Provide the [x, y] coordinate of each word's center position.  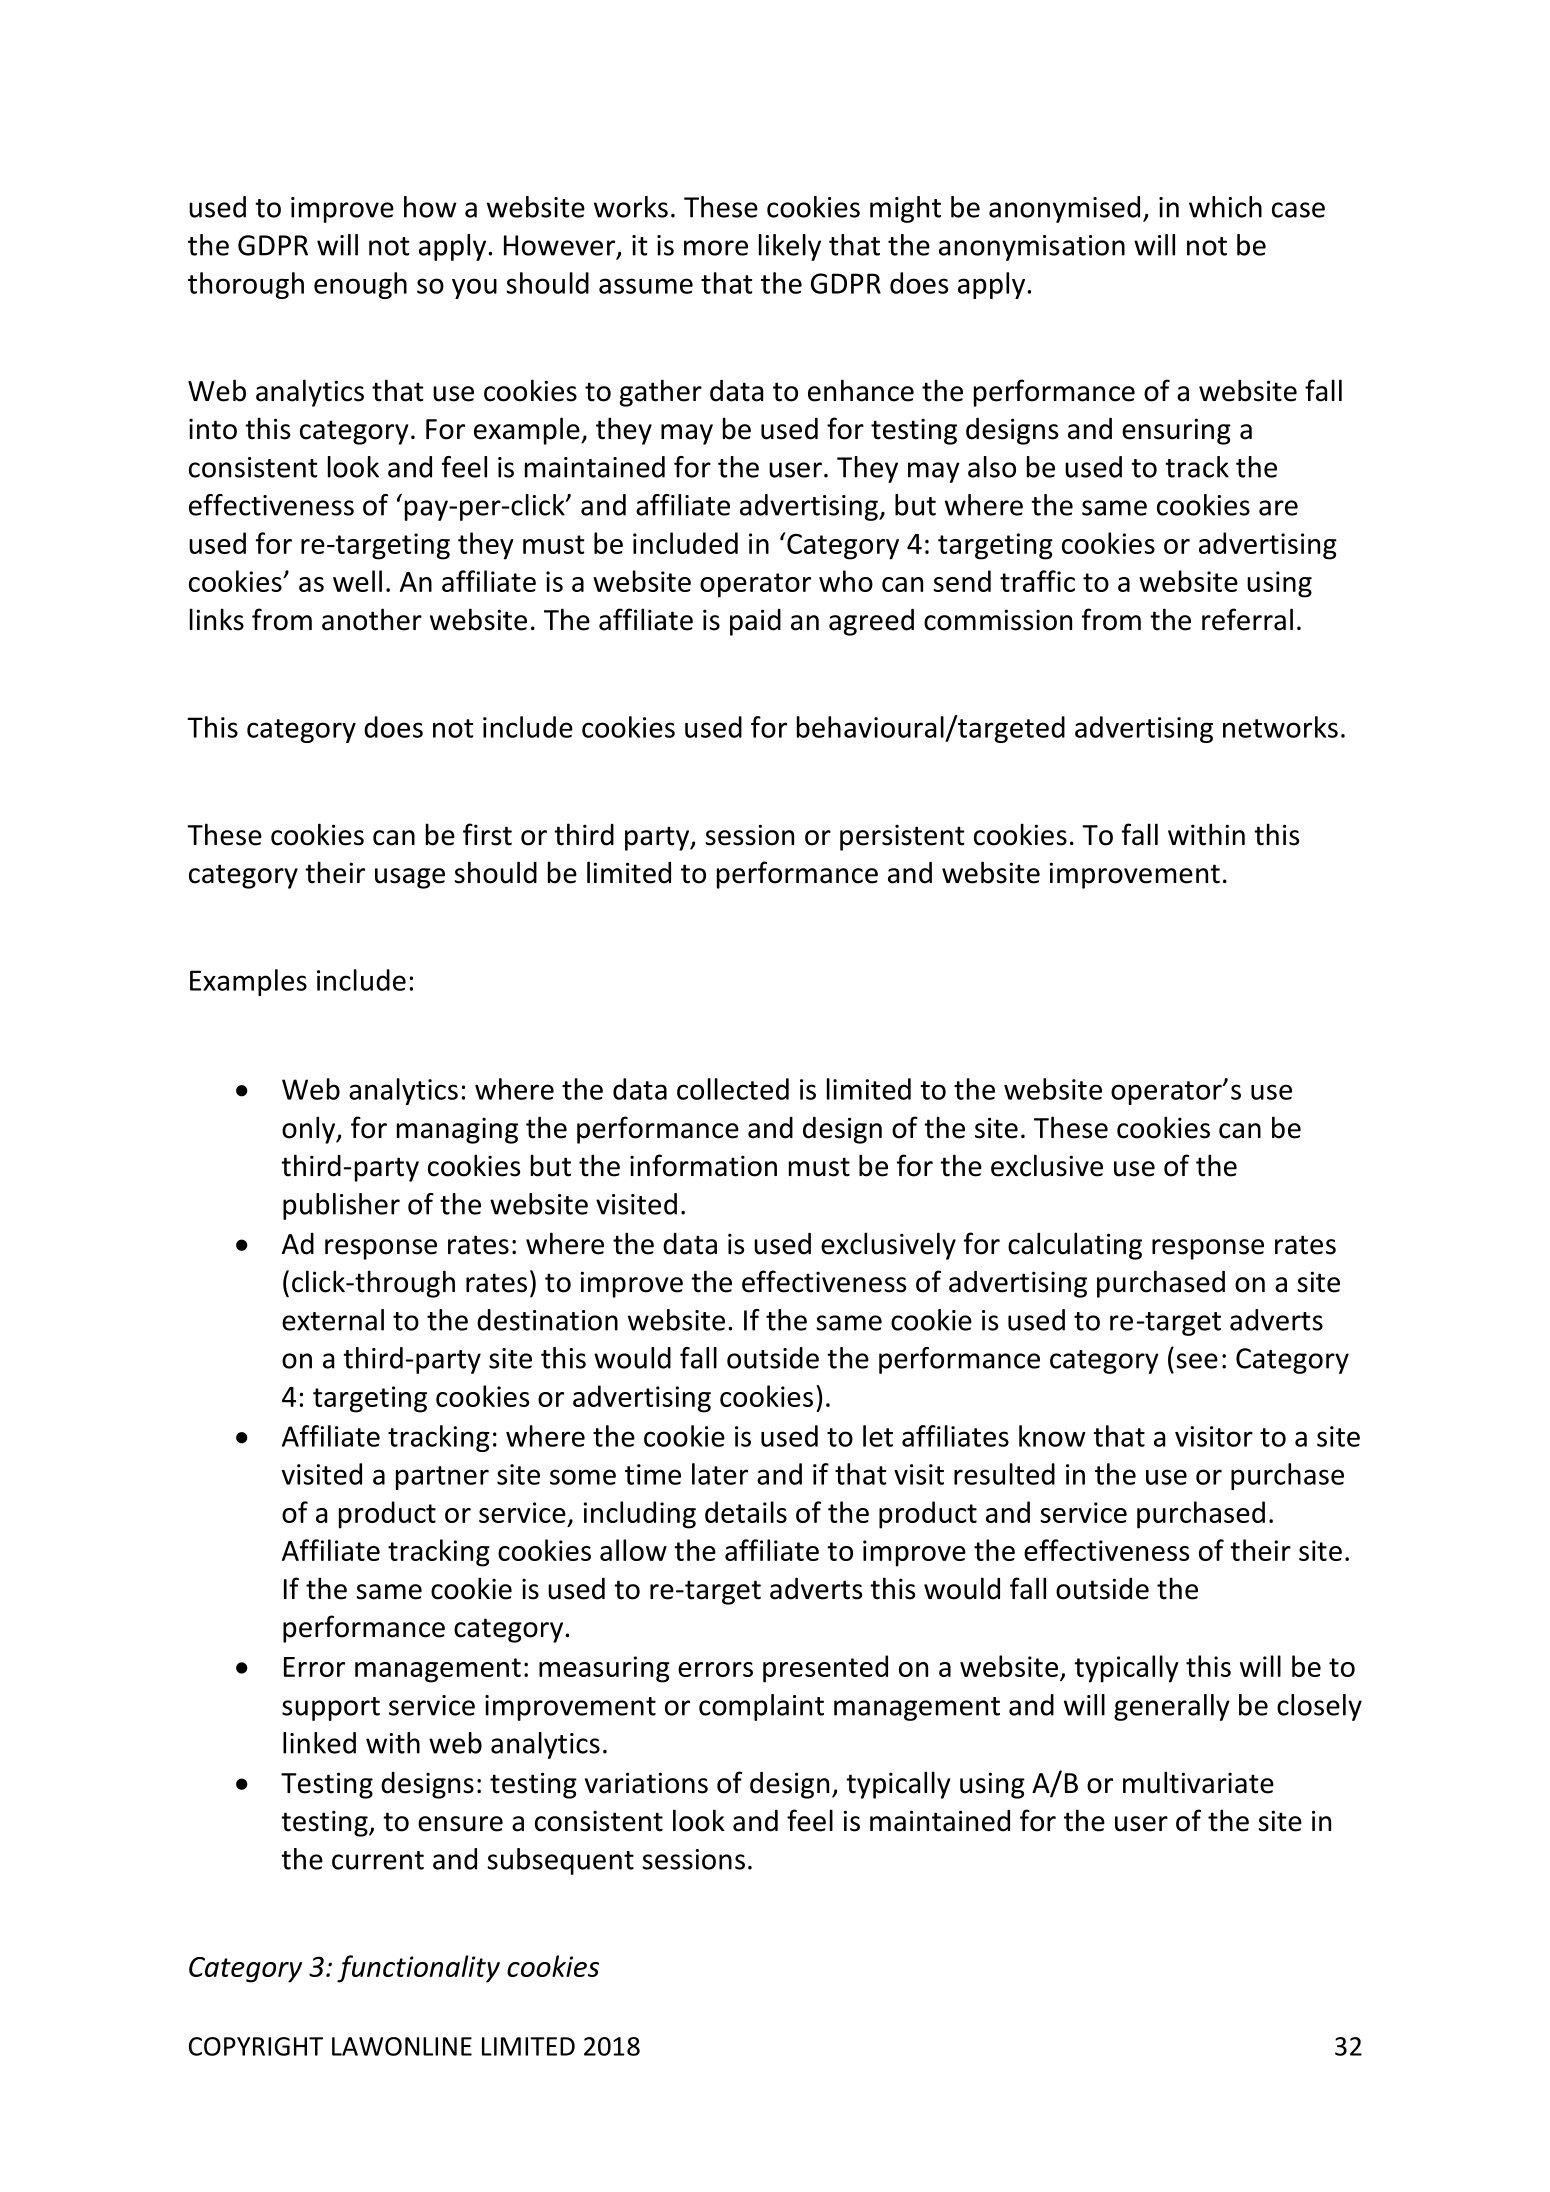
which [1225, 207]
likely [790, 247]
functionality [418, 1969]
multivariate [1198, 1782]
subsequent [560, 1861]
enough [360, 285]
